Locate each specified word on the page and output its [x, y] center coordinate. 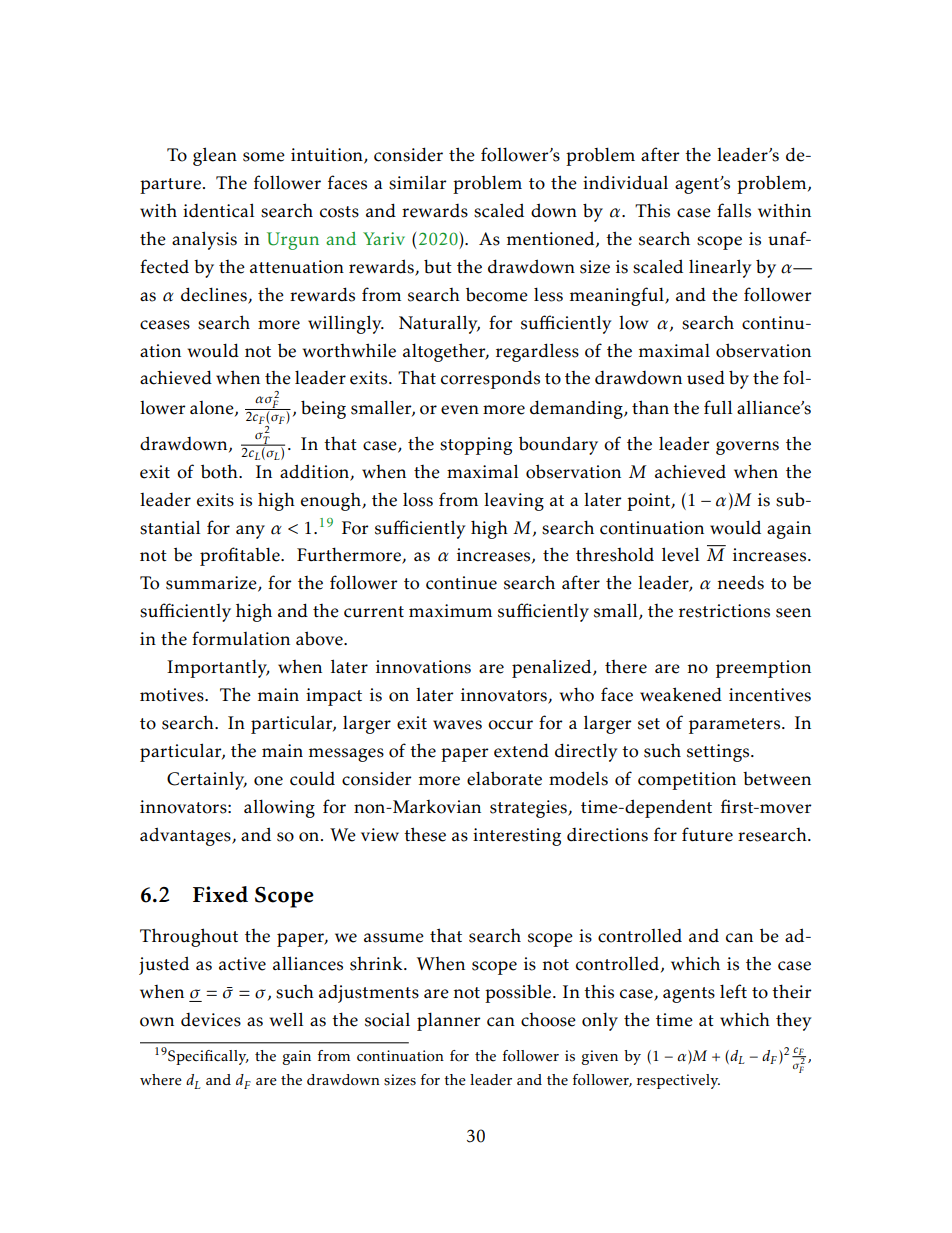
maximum [450, 610]
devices [211, 1020]
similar [418, 182]
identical [218, 210]
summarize [212, 584]
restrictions [724, 611]
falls [734, 210]
